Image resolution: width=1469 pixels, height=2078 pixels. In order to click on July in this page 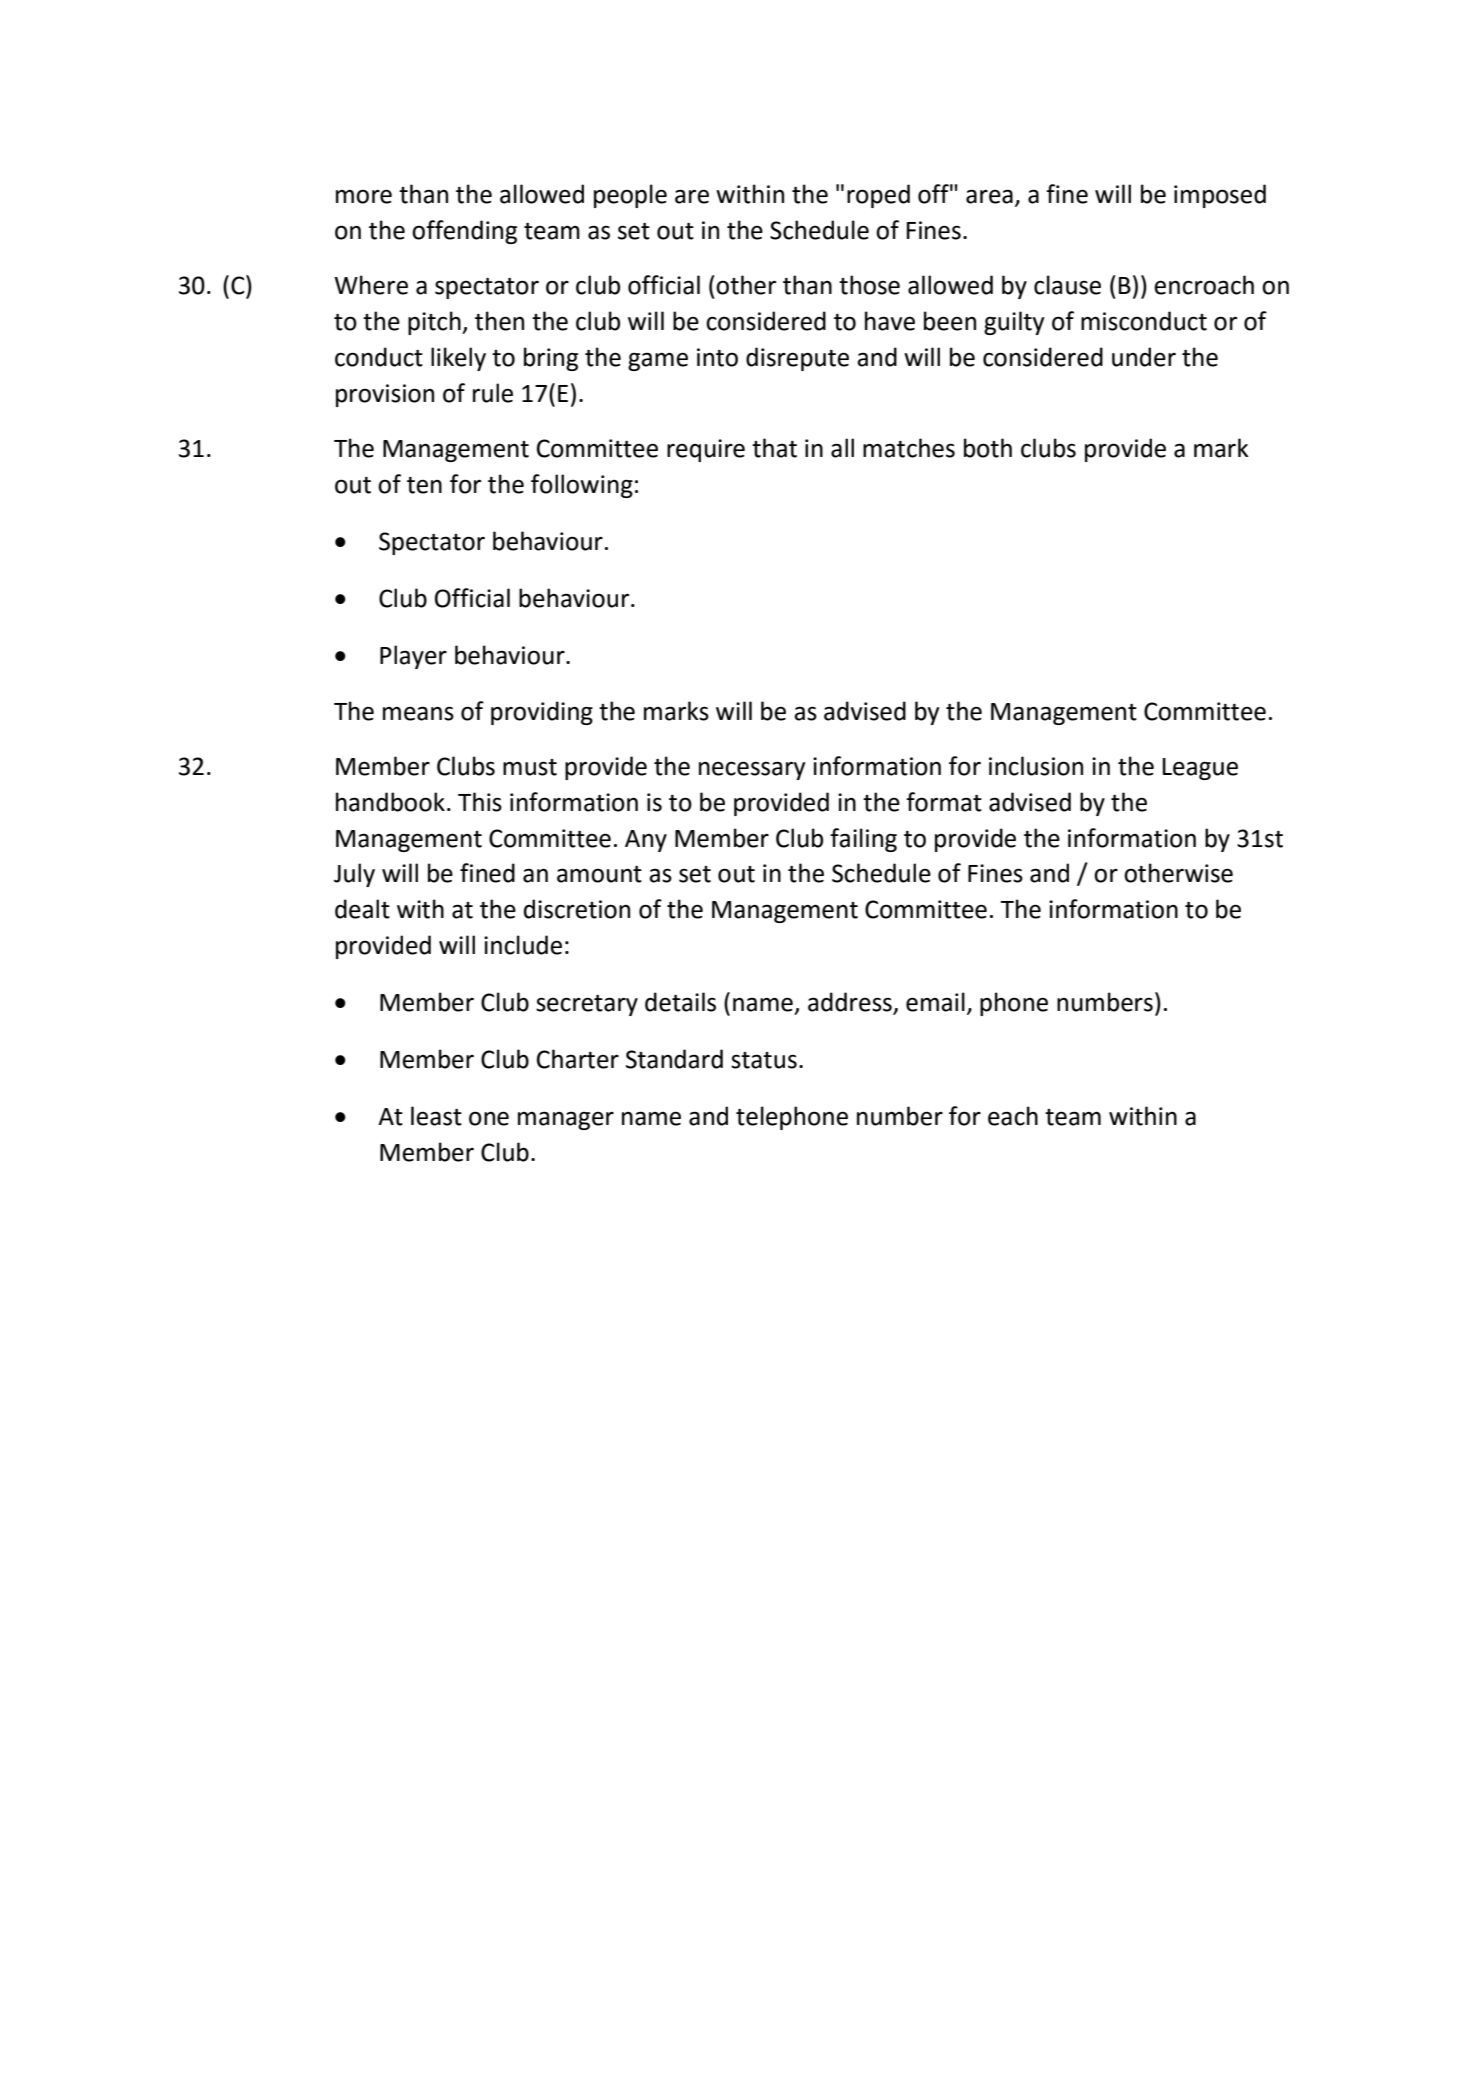, I will do `click(354, 875)`.
